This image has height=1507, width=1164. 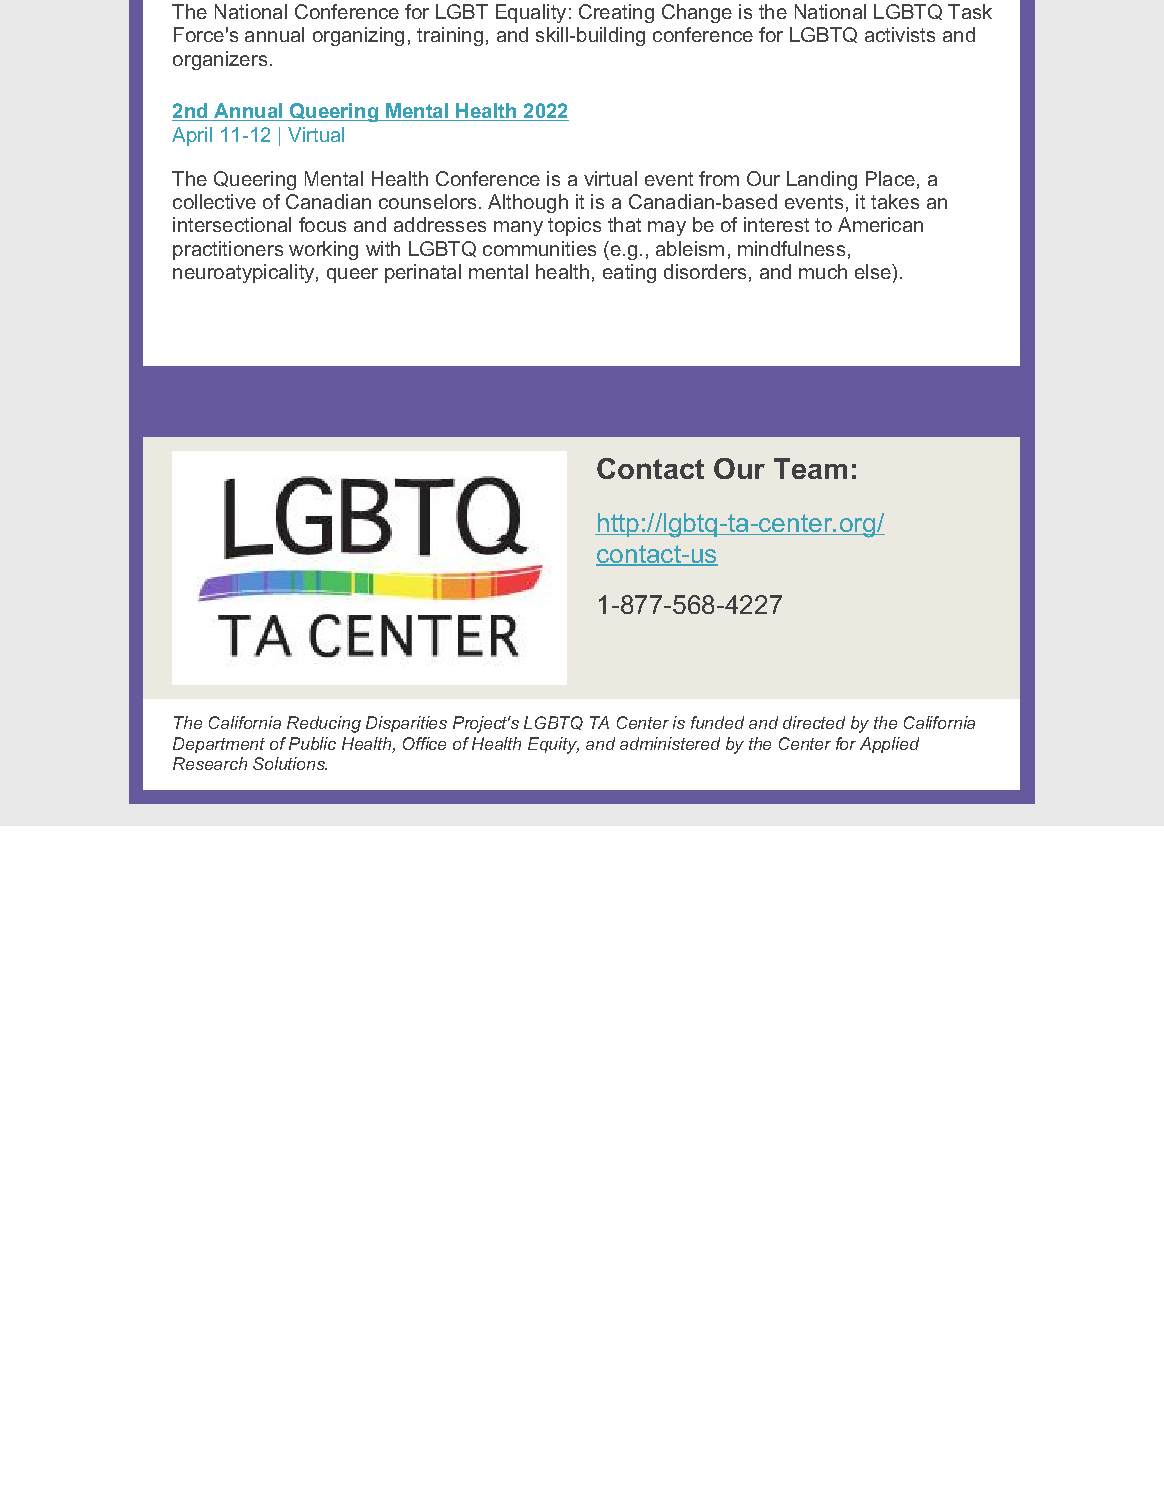 I want to click on Equity, so click(x=553, y=745).
